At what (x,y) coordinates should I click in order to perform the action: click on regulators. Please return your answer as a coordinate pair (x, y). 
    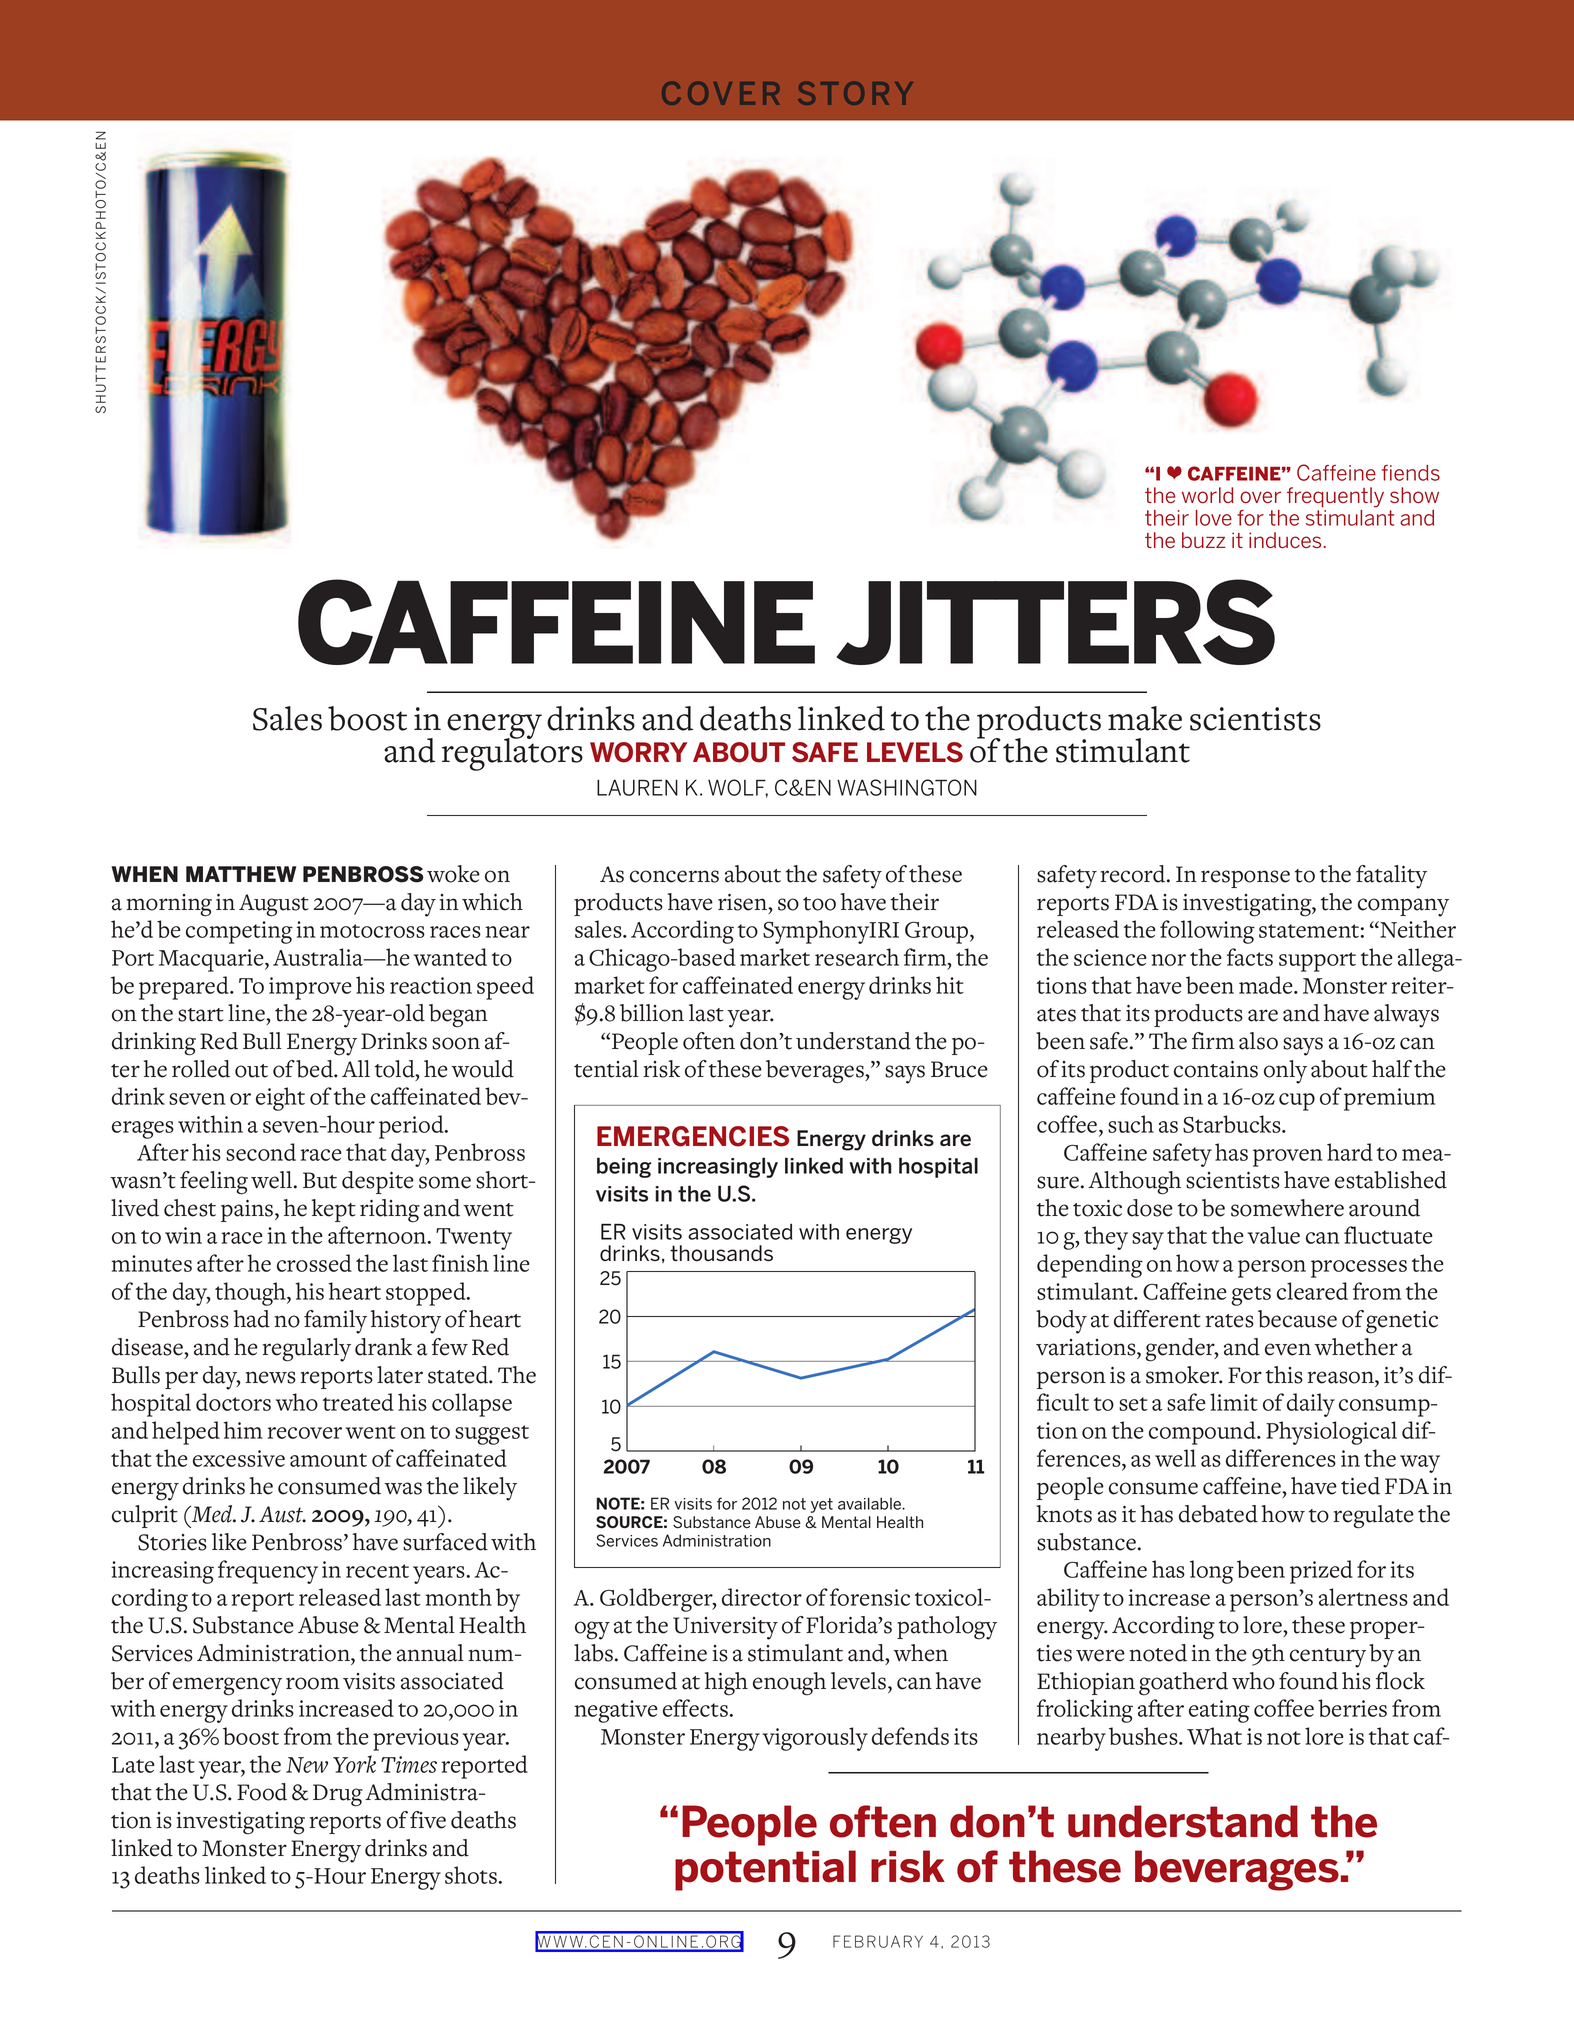
    Looking at the image, I should click on (512, 753).
